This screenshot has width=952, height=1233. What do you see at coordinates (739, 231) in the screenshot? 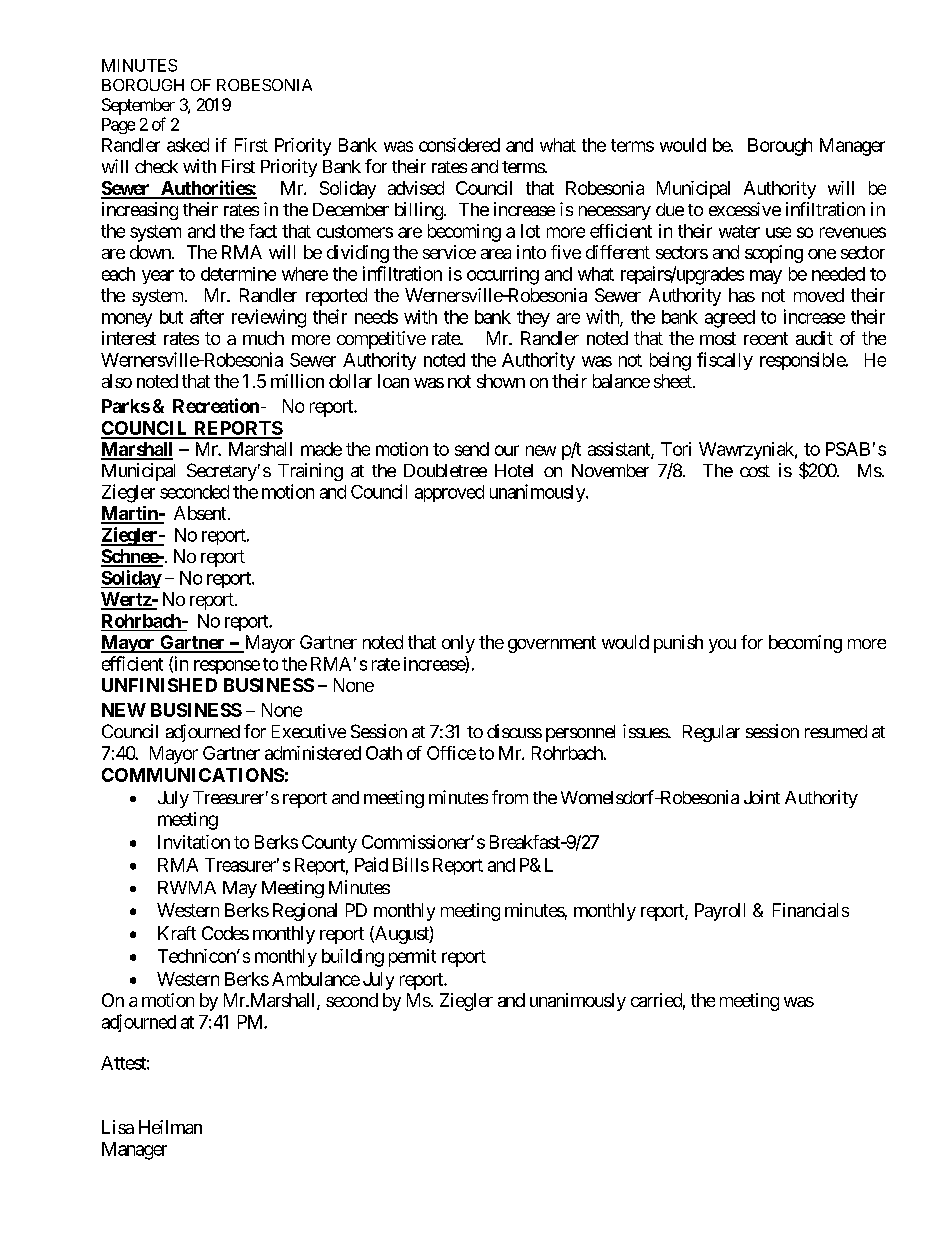
I see `water` at bounding box center [739, 231].
